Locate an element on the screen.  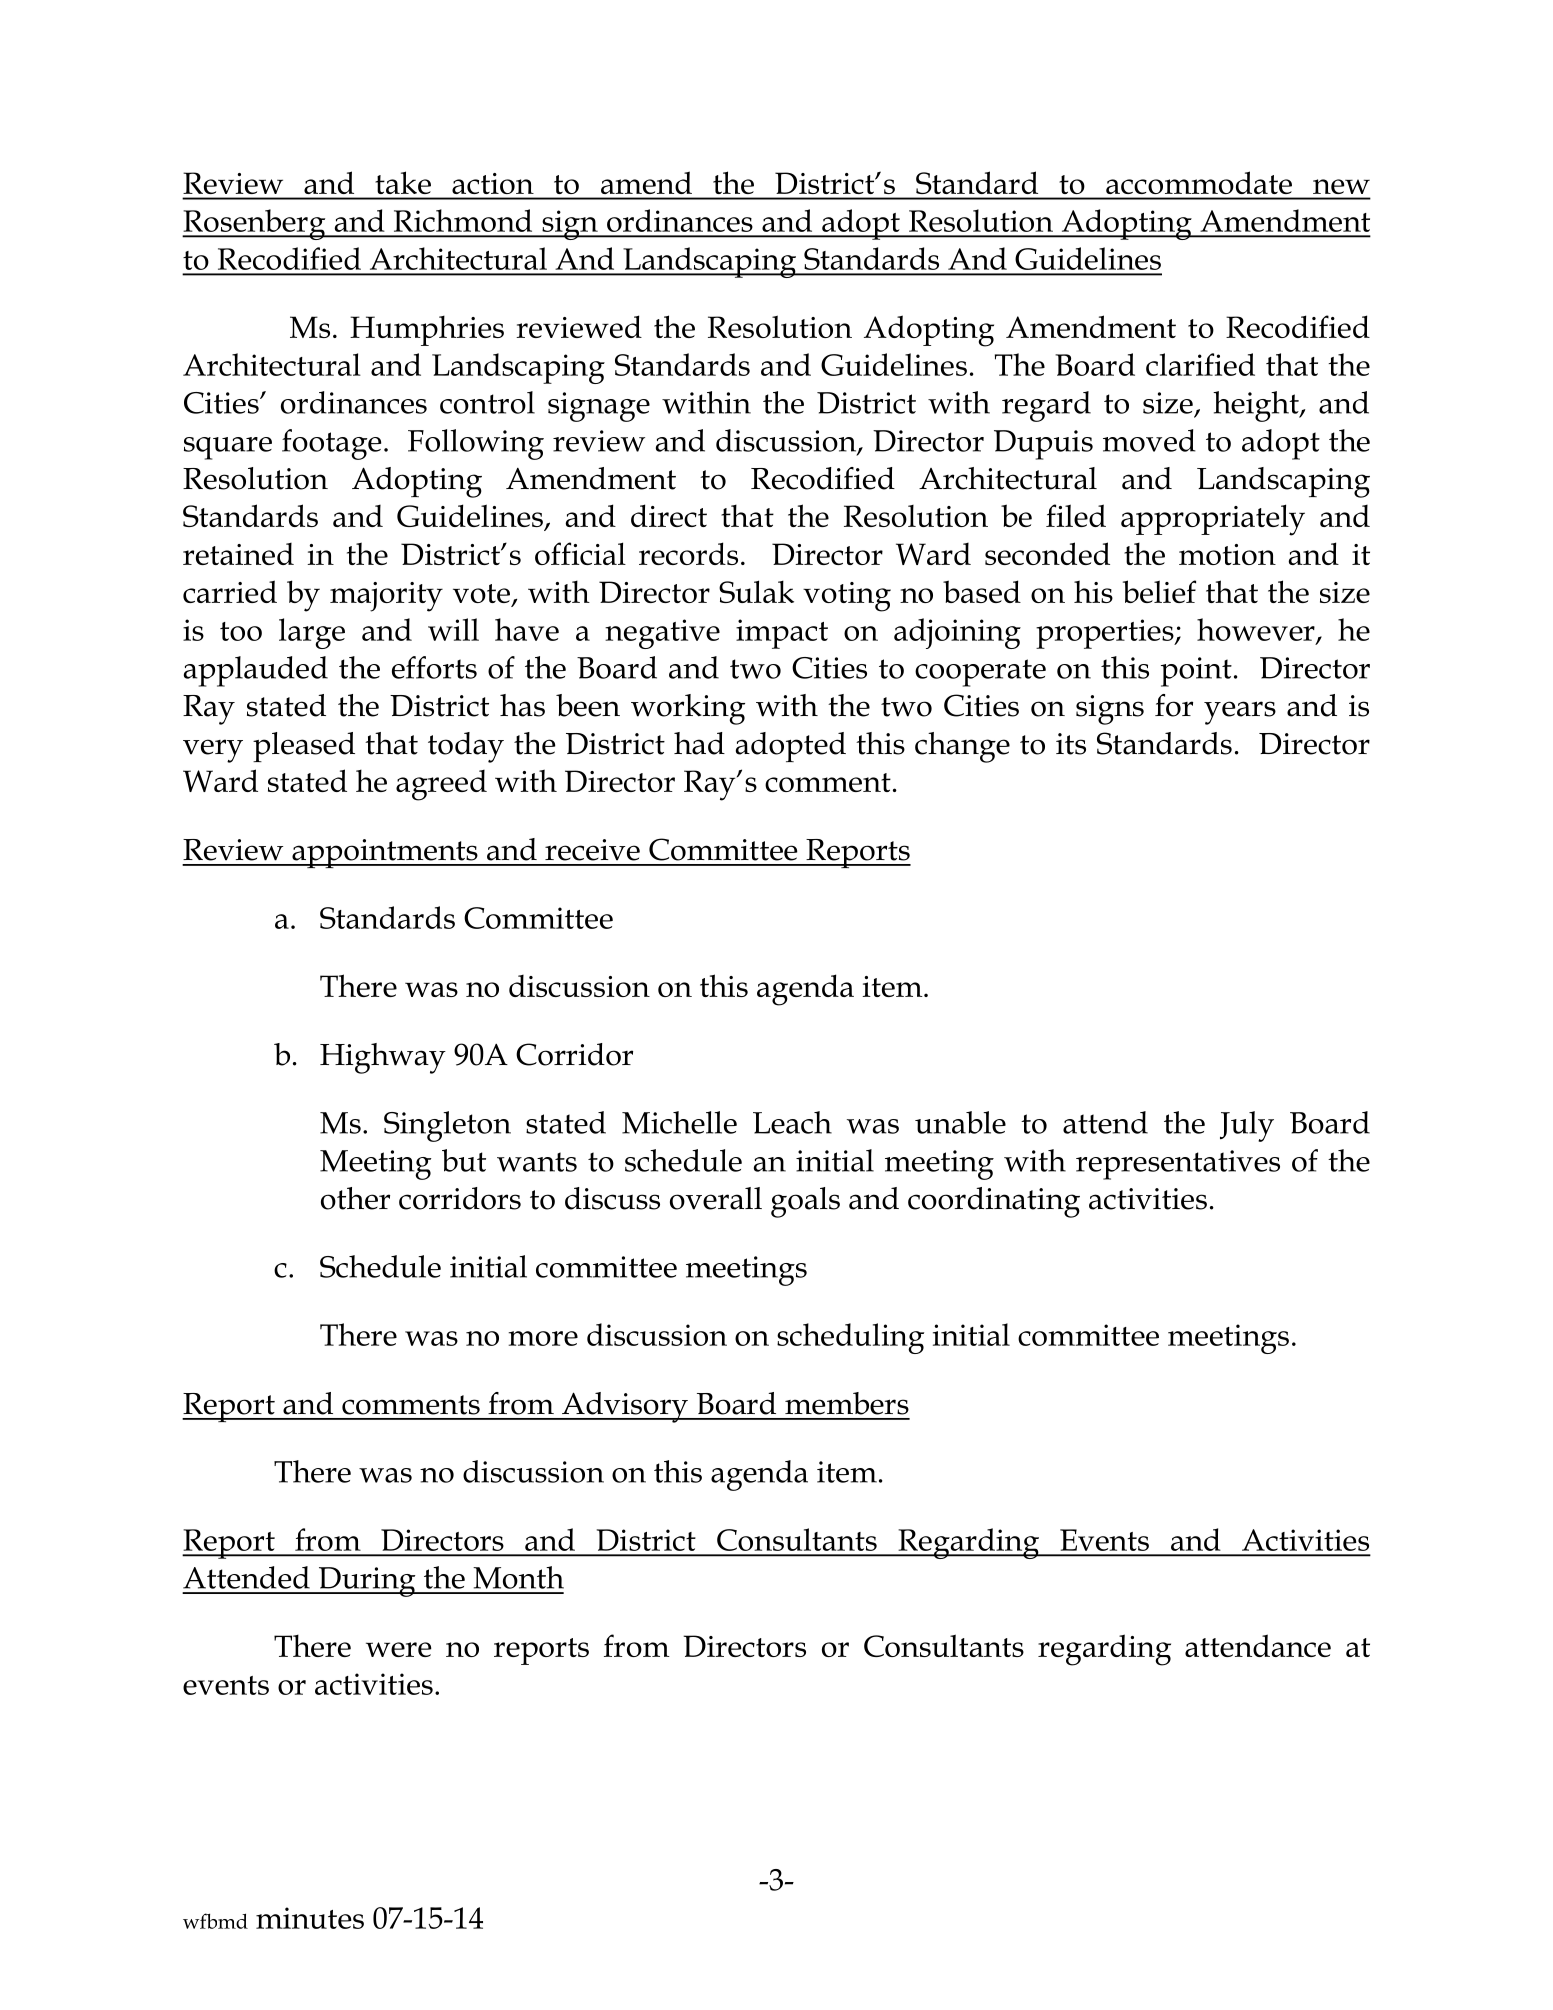
Rosenberg is located at coordinates (255, 224).
